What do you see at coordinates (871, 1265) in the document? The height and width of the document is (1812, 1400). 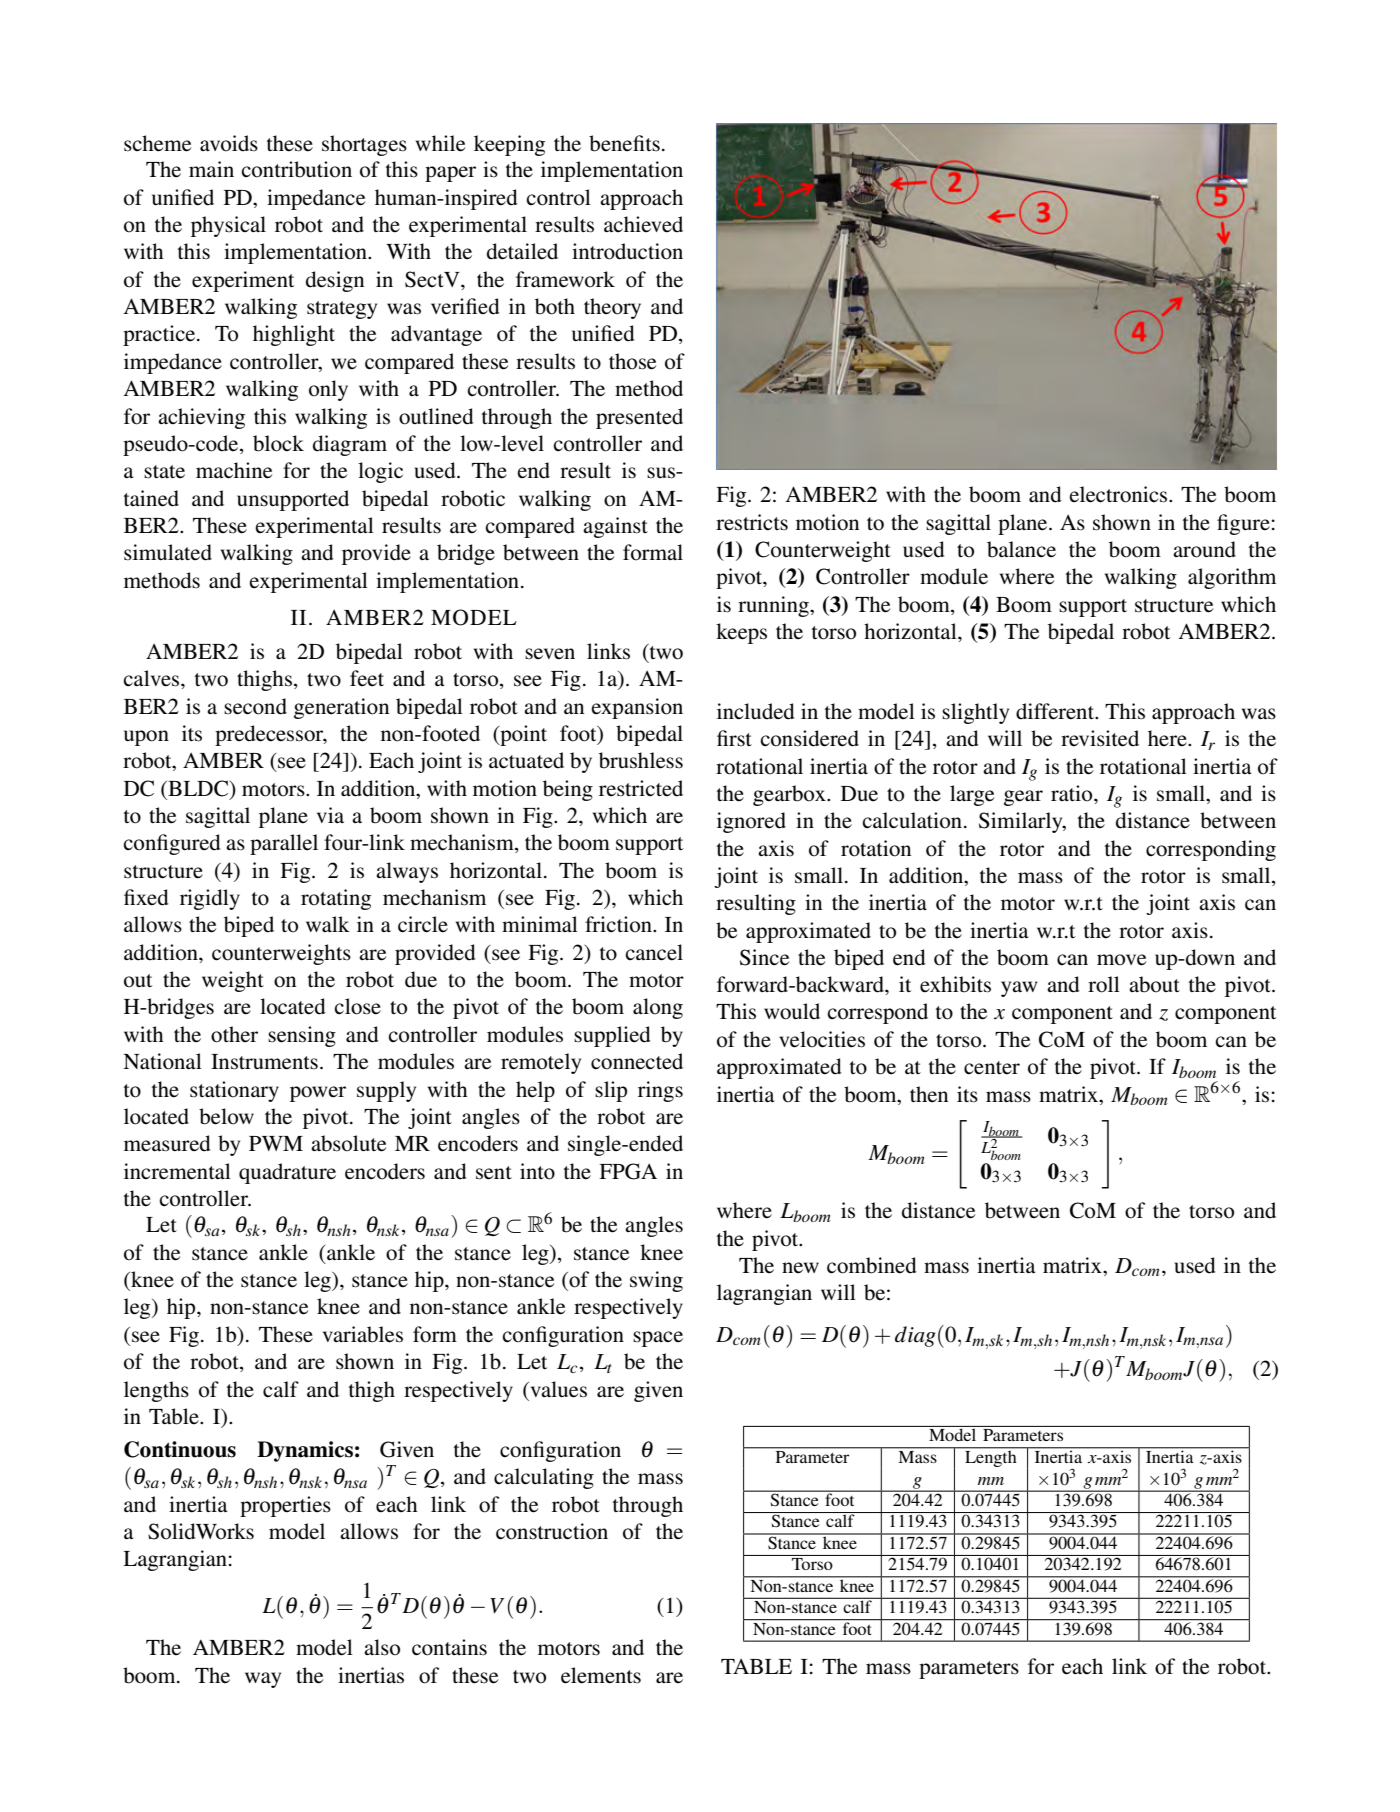 I see `combined` at bounding box center [871, 1265].
